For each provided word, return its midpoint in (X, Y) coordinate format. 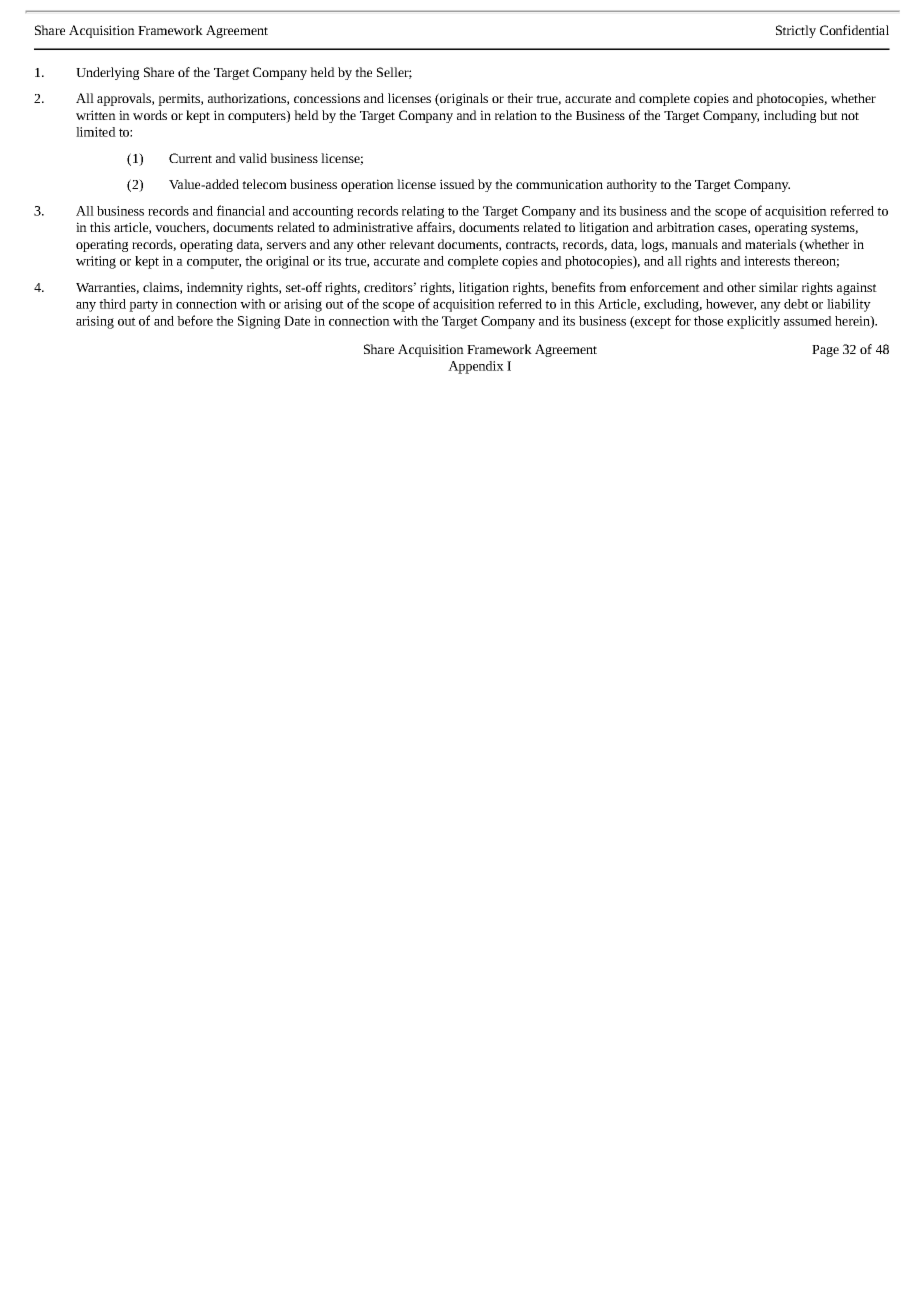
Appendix (476, 367)
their (520, 98)
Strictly (796, 31)
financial (241, 210)
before (195, 320)
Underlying (107, 73)
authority (632, 185)
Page (825, 351)
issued (457, 184)
